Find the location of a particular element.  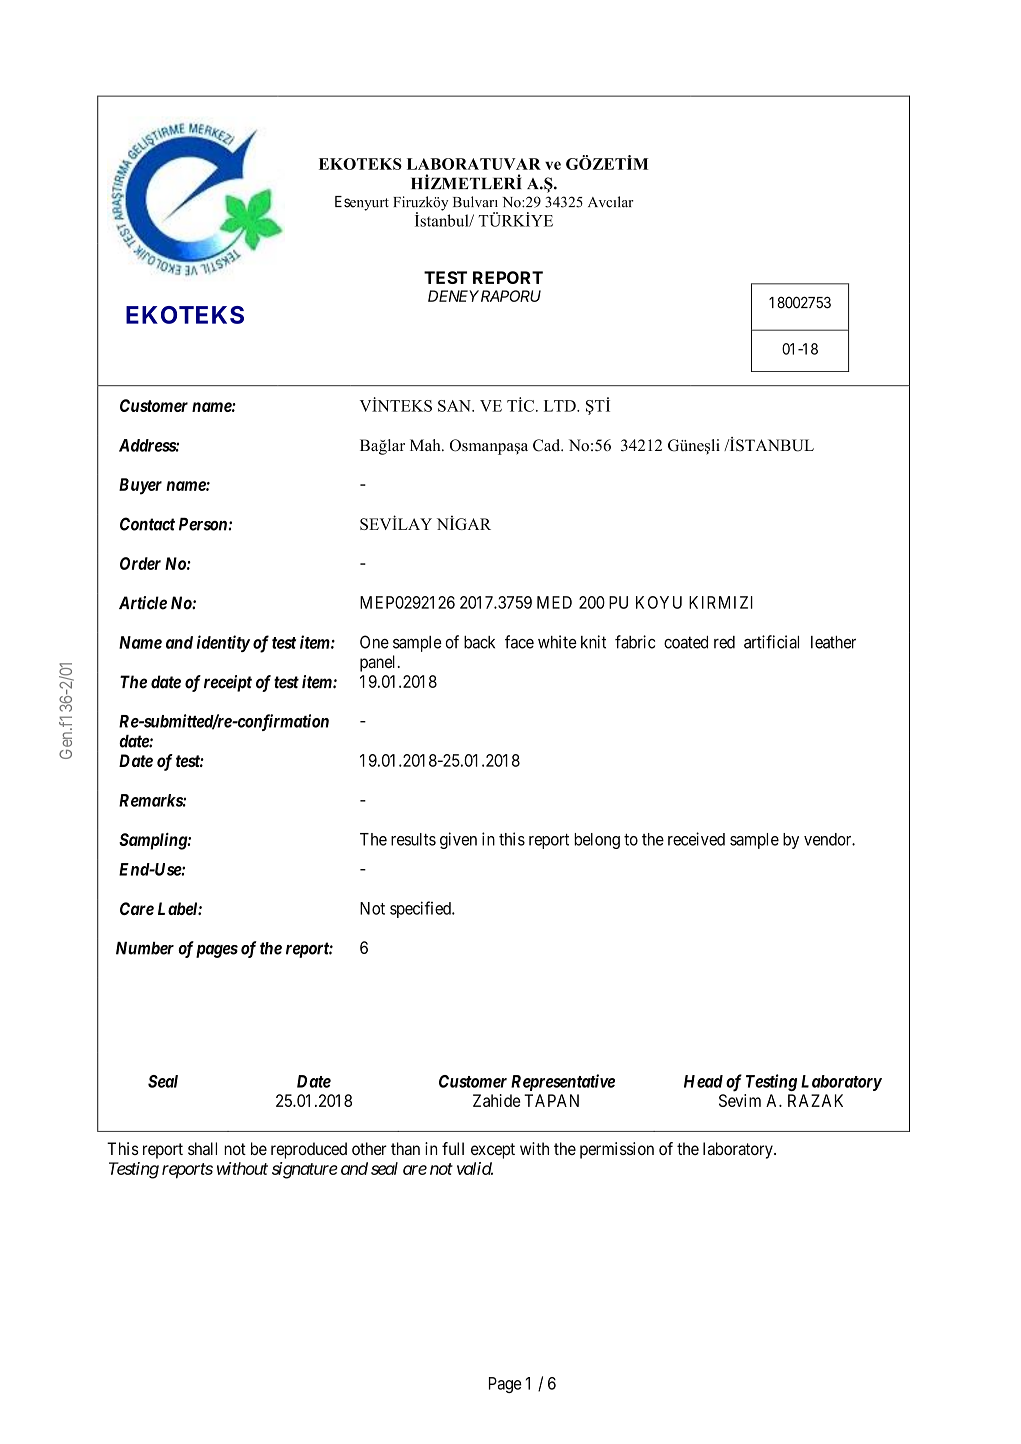

SAN is located at coordinates (455, 406).
